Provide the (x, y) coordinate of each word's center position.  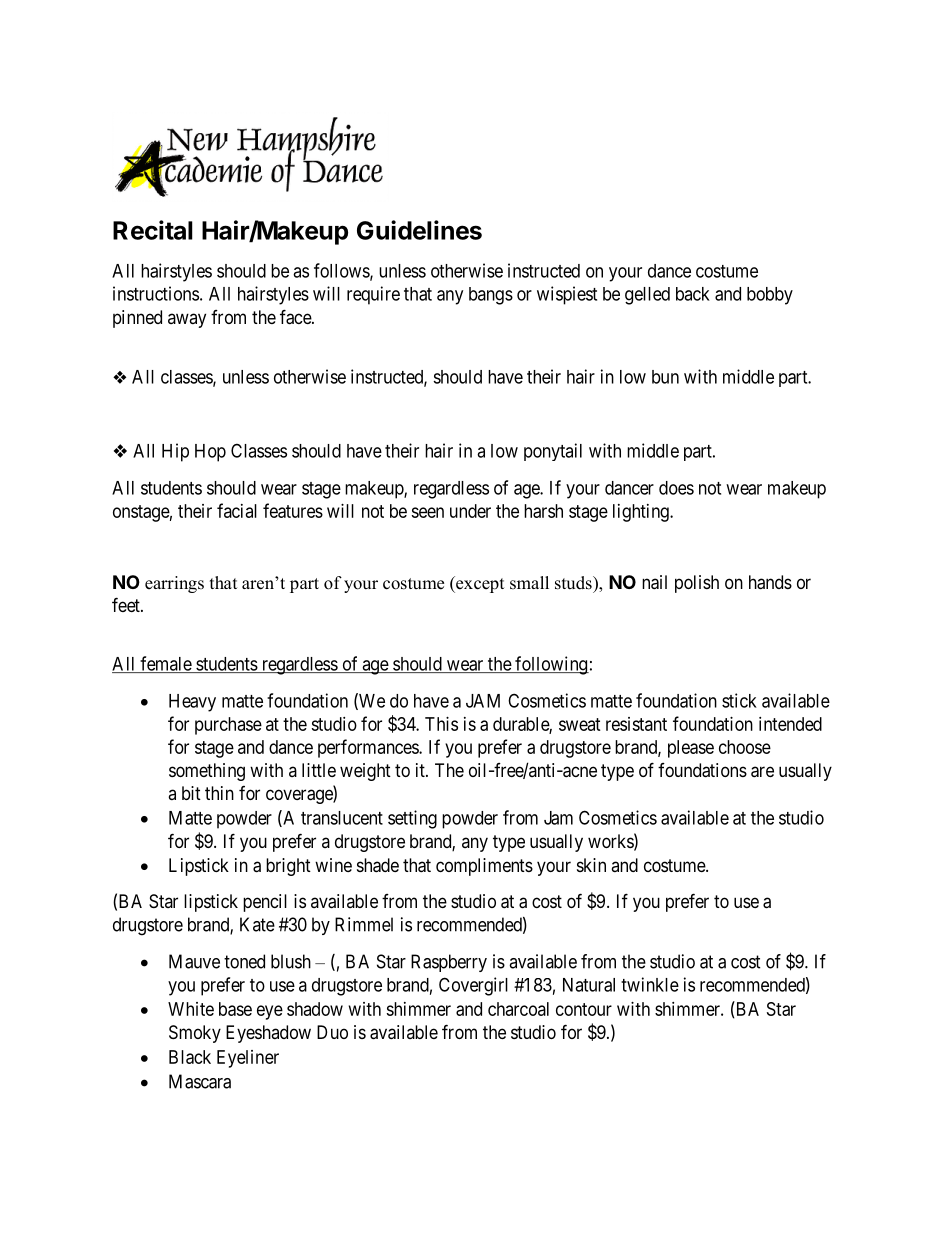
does (676, 488)
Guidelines (419, 230)
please (691, 749)
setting (412, 819)
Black (190, 1057)
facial (237, 510)
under (470, 511)
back (693, 294)
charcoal (518, 1009)
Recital (153, 230)
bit (191, 793)
